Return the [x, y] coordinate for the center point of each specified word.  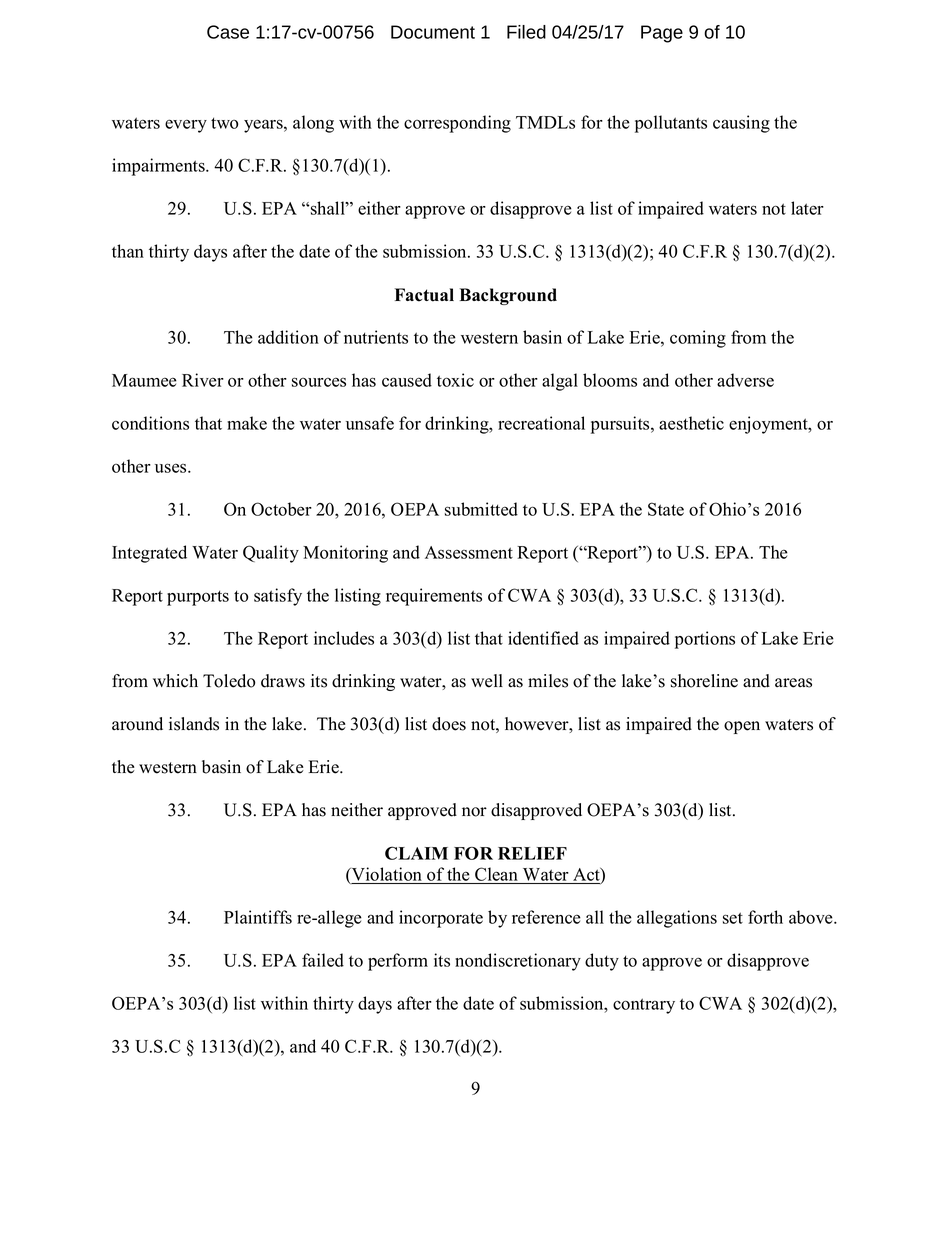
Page [662, 34]
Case [228, 32]
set [733, 918]
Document [433, 32]
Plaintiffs [258, 917]
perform [398, 962]
